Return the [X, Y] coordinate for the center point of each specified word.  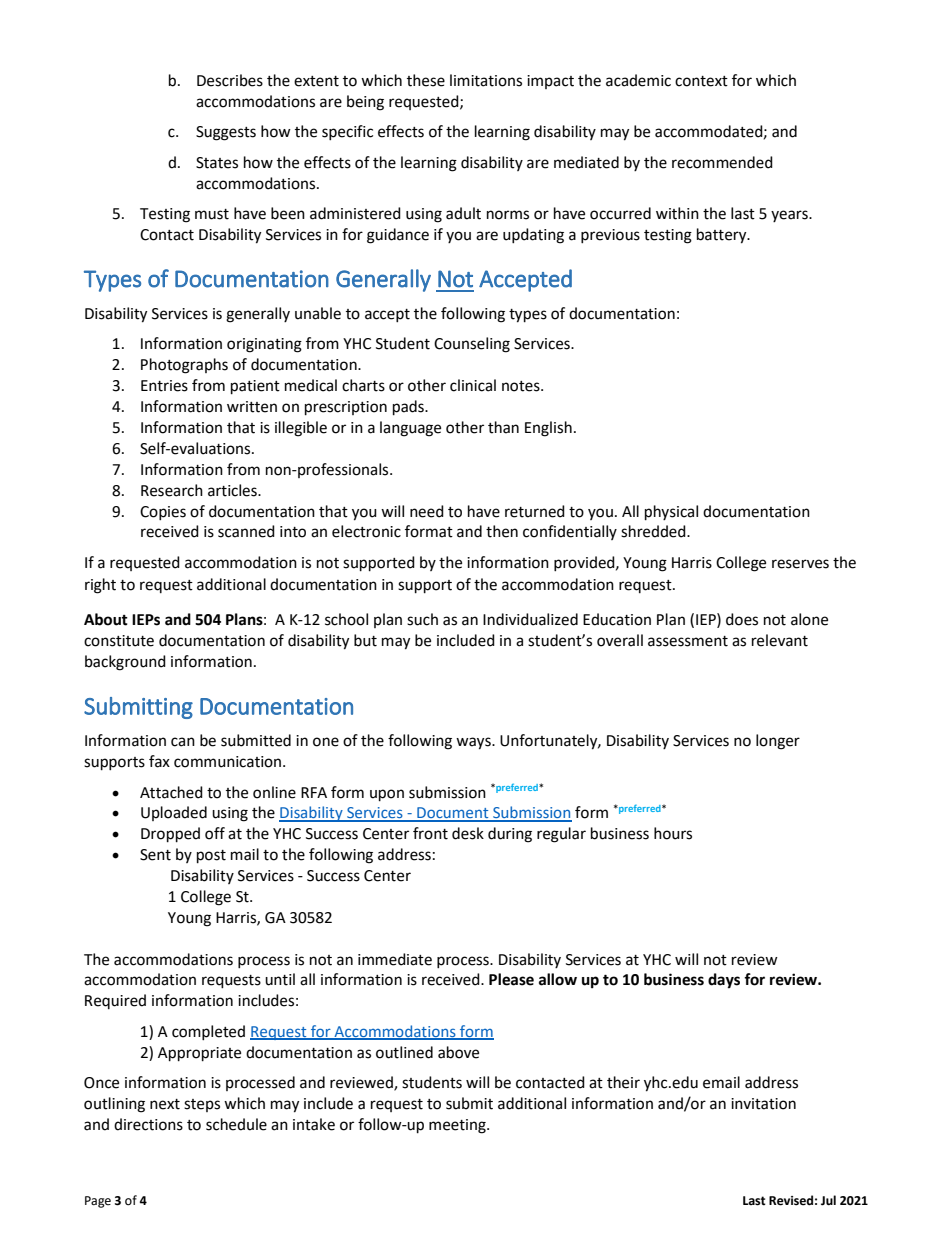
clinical [473, 385]
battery [723, 236]
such [422, 619]
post [211, 857]
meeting [458, 1126]
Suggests [226, 133]
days [724, 981]
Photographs [184, 366]
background [125, 663]
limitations [486, 80]
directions [148, 1124]
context [701, 81]
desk [468, 833]
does [742, 619]
